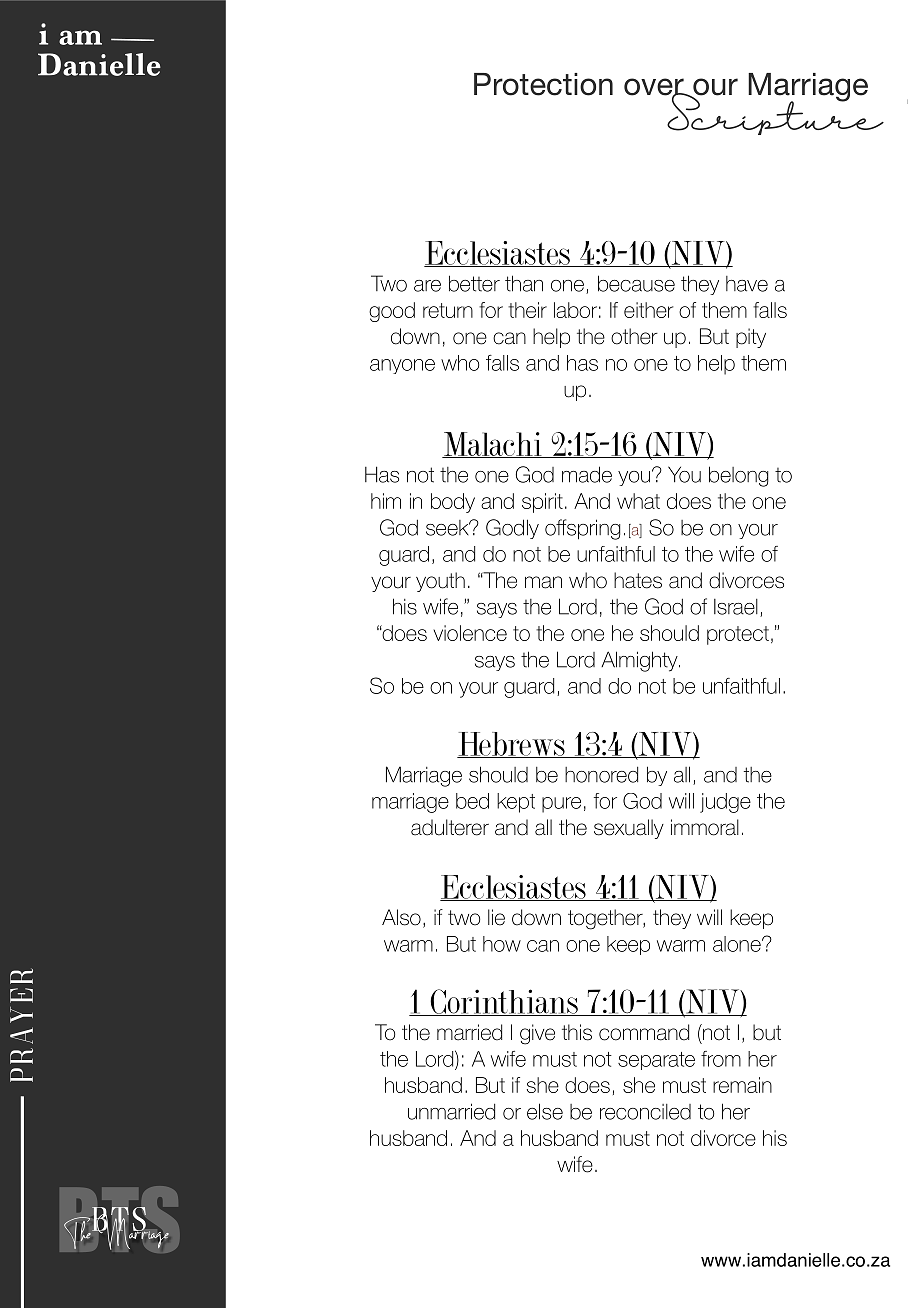  Describe the element at coordinates (472, 801) in the screenshot. I see `bed` at that location.
